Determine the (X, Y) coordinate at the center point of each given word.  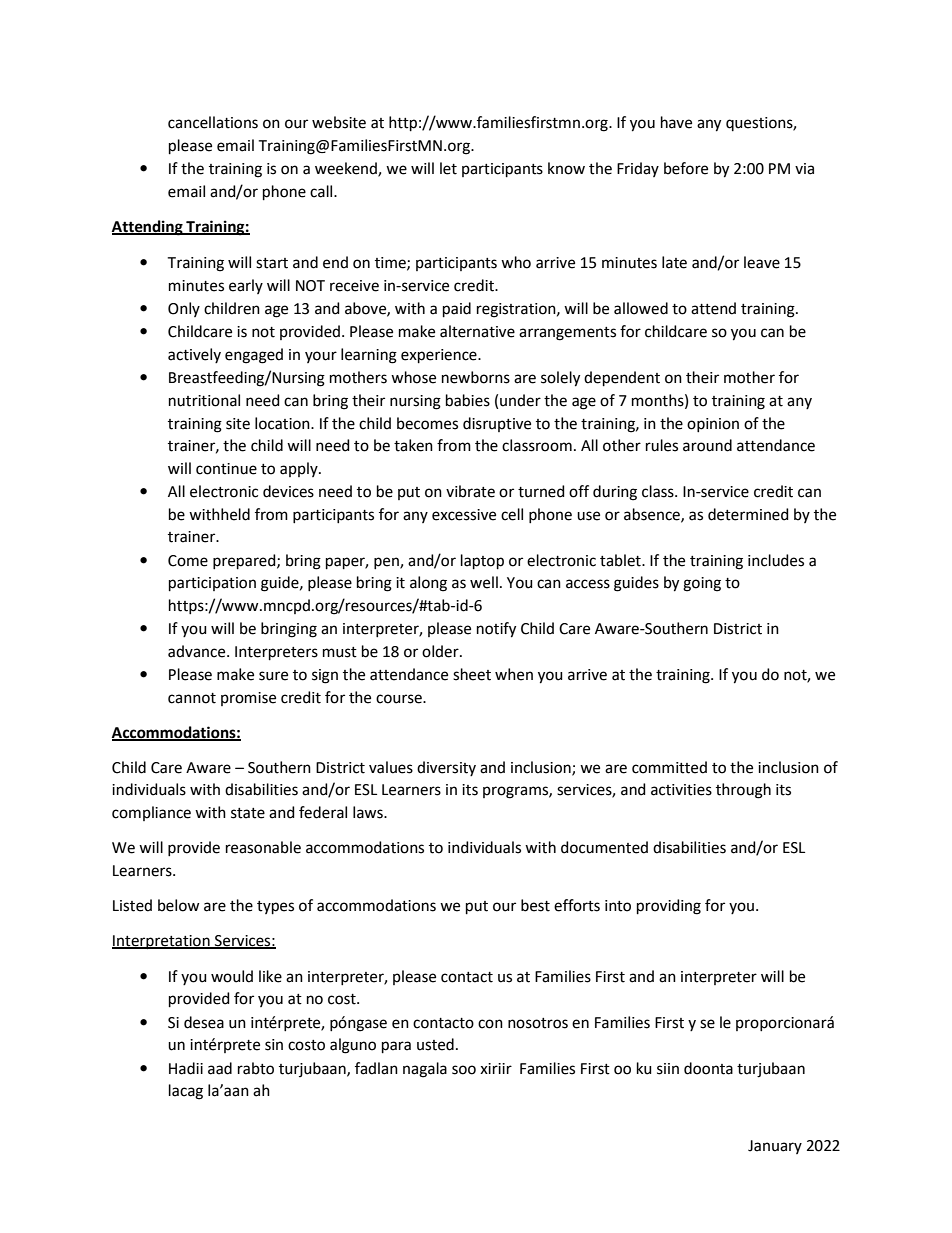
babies (468, 400)
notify (496, 630)
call (322, 191)
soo (464, 1070)
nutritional (204, 400)
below (178, 905)
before (686, 168)
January (775, 1147)
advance (198, 651)
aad (220, 1068)
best (535, 905)
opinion (713, 425)
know (566, 168)
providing (669, 907)
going (702, 584)
